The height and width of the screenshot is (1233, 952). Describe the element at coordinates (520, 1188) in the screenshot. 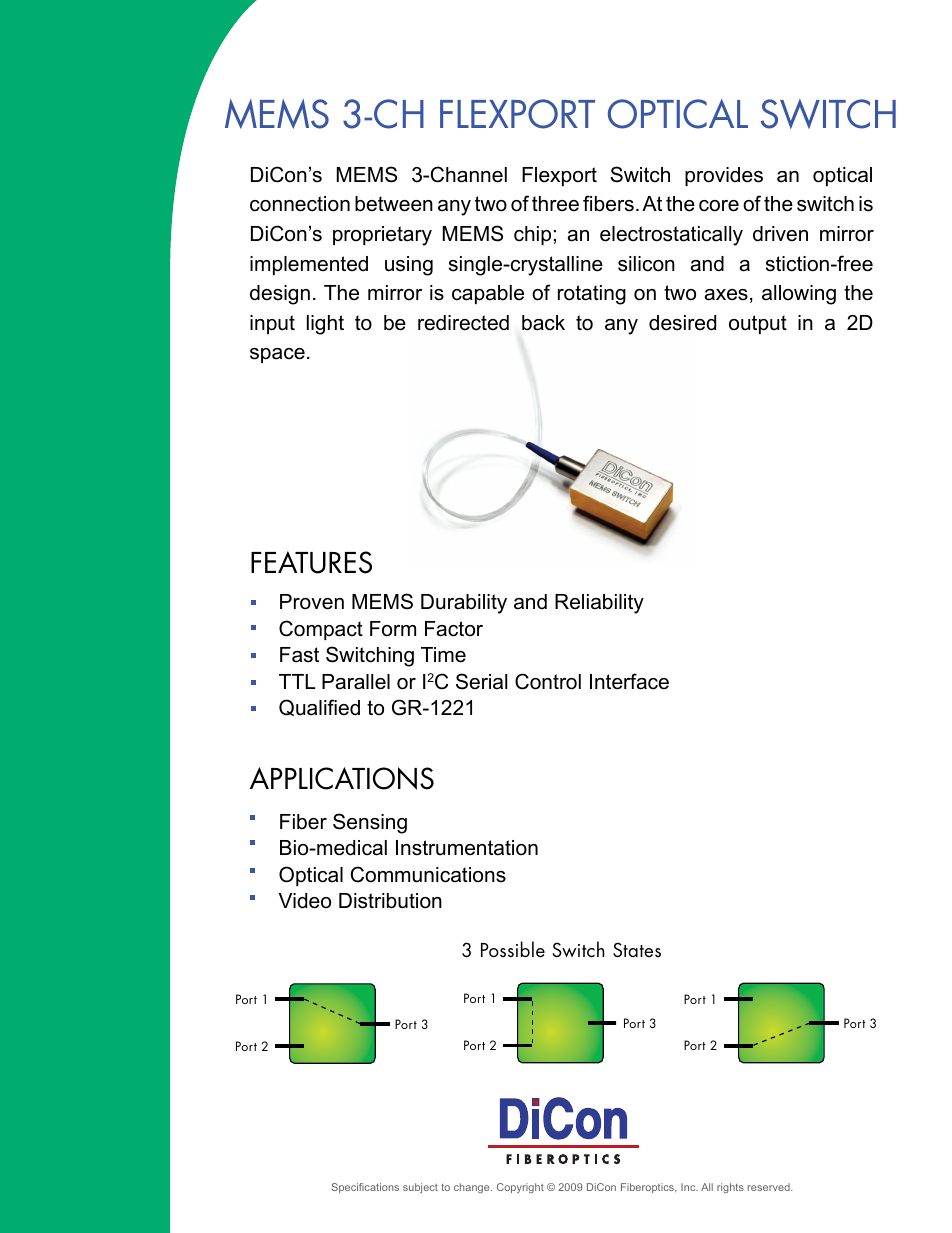

I see `Copyright` at that location.
